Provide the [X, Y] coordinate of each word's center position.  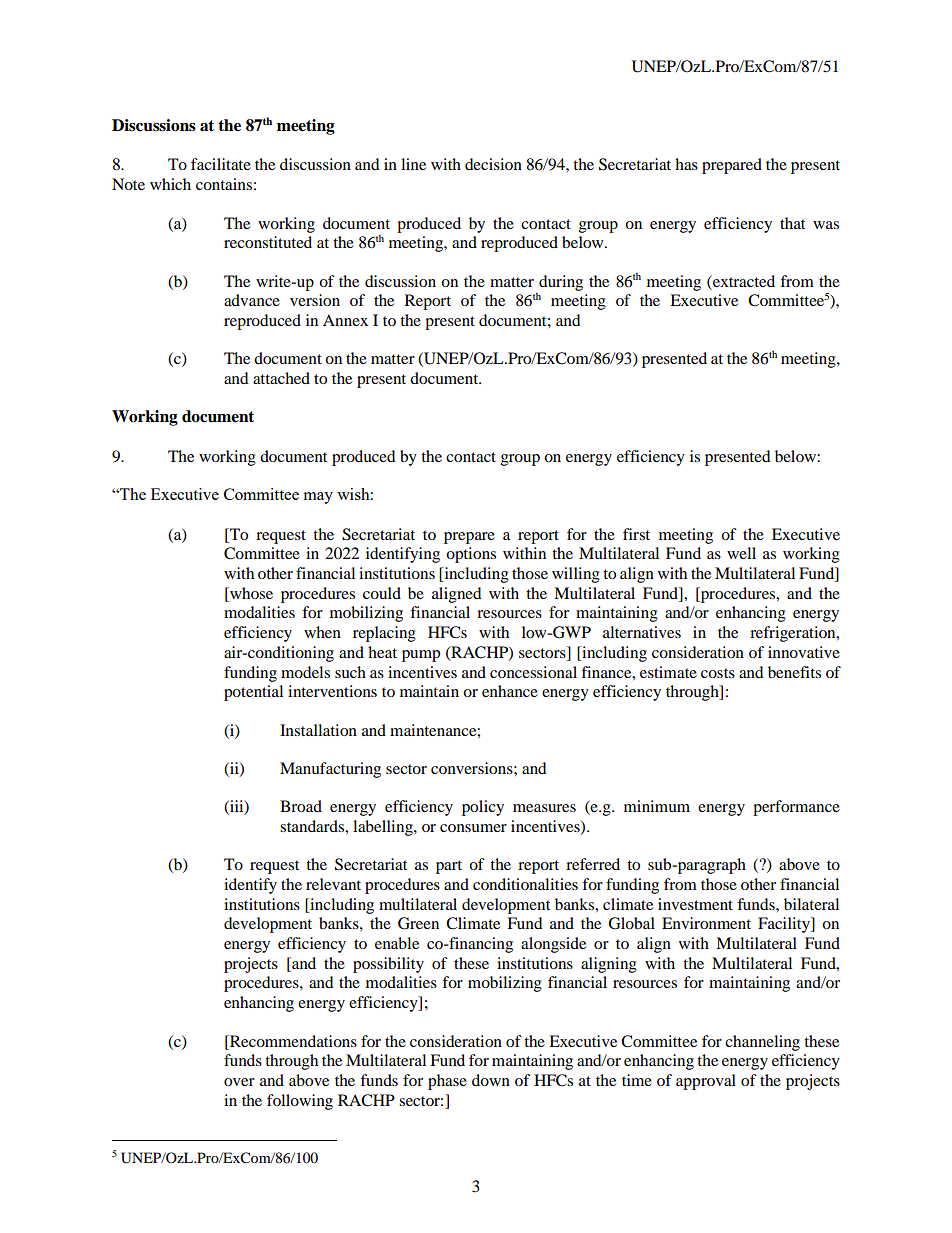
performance [796, 808]
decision [493, 164]
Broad [301, 806]
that [792, 223]
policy [483, 808]
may [318, 498]
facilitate [221, 164]
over [239, 1082]
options [471, 555]
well [741, 553]
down [491, 1080]
